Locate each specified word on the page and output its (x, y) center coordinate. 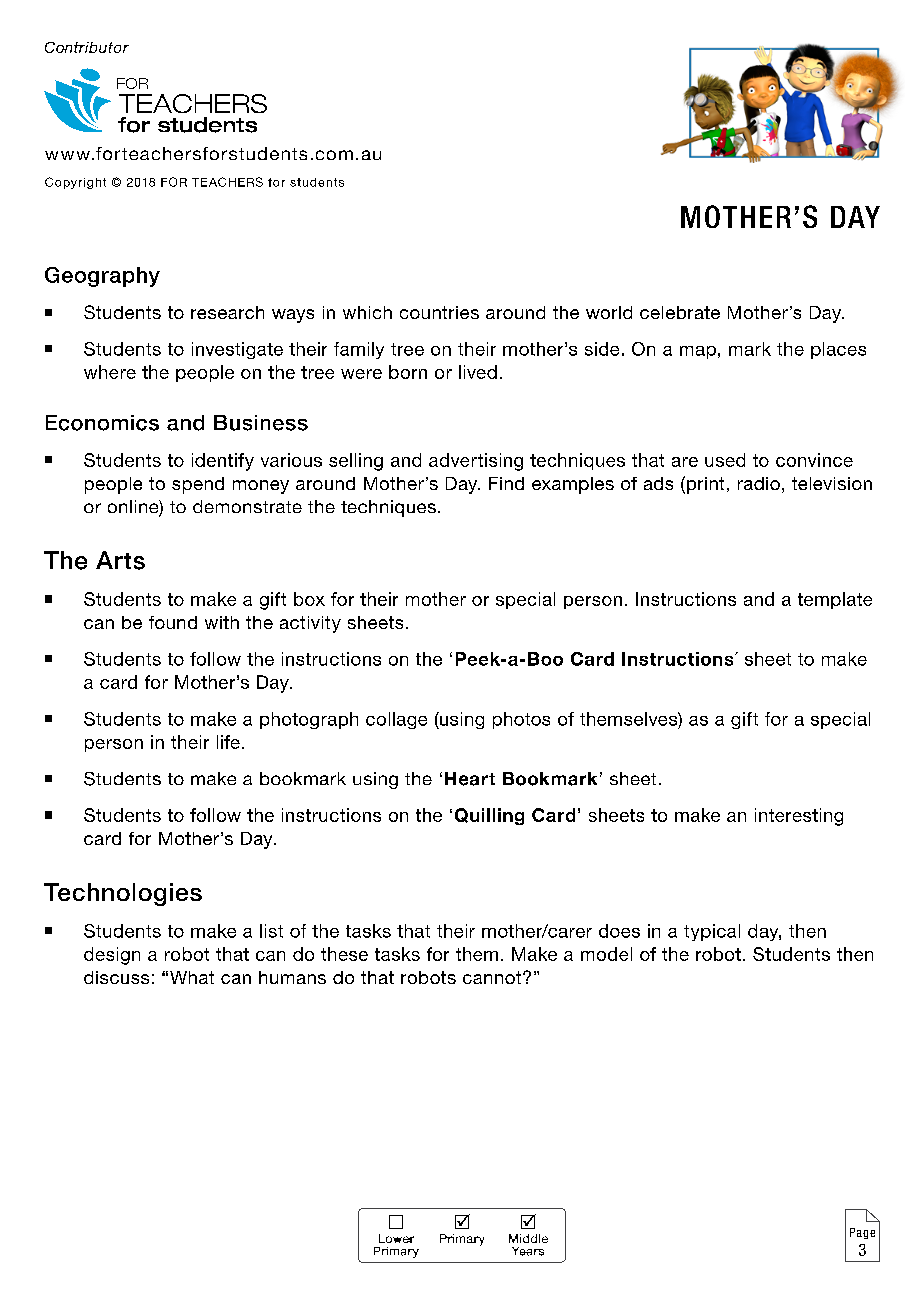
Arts (120, 560)
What (192, 977)
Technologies (123, 894)
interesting (799, 817)
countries (439, 312)
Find (506, 483)
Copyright (75, 183)
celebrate (680, 312)
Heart (470, 779)
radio (759, 483)
